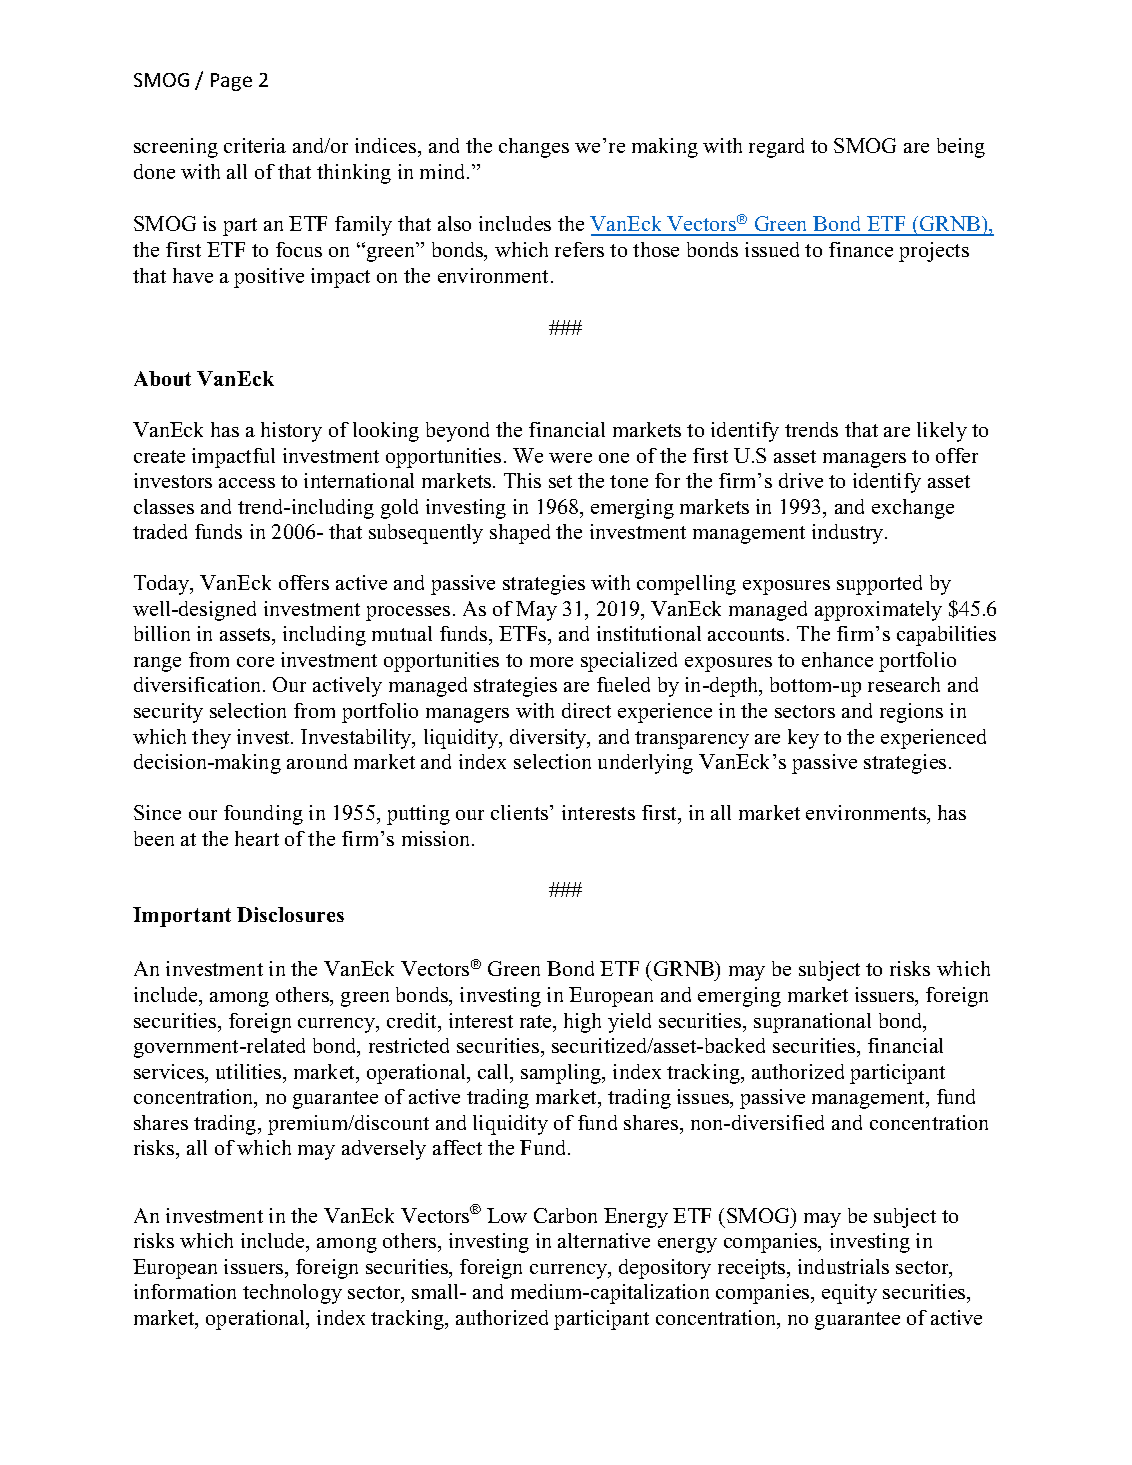  What do you see at coordinates (812, 1023) in the page?
I see `supranational` at bounding box center [812, 1023].
